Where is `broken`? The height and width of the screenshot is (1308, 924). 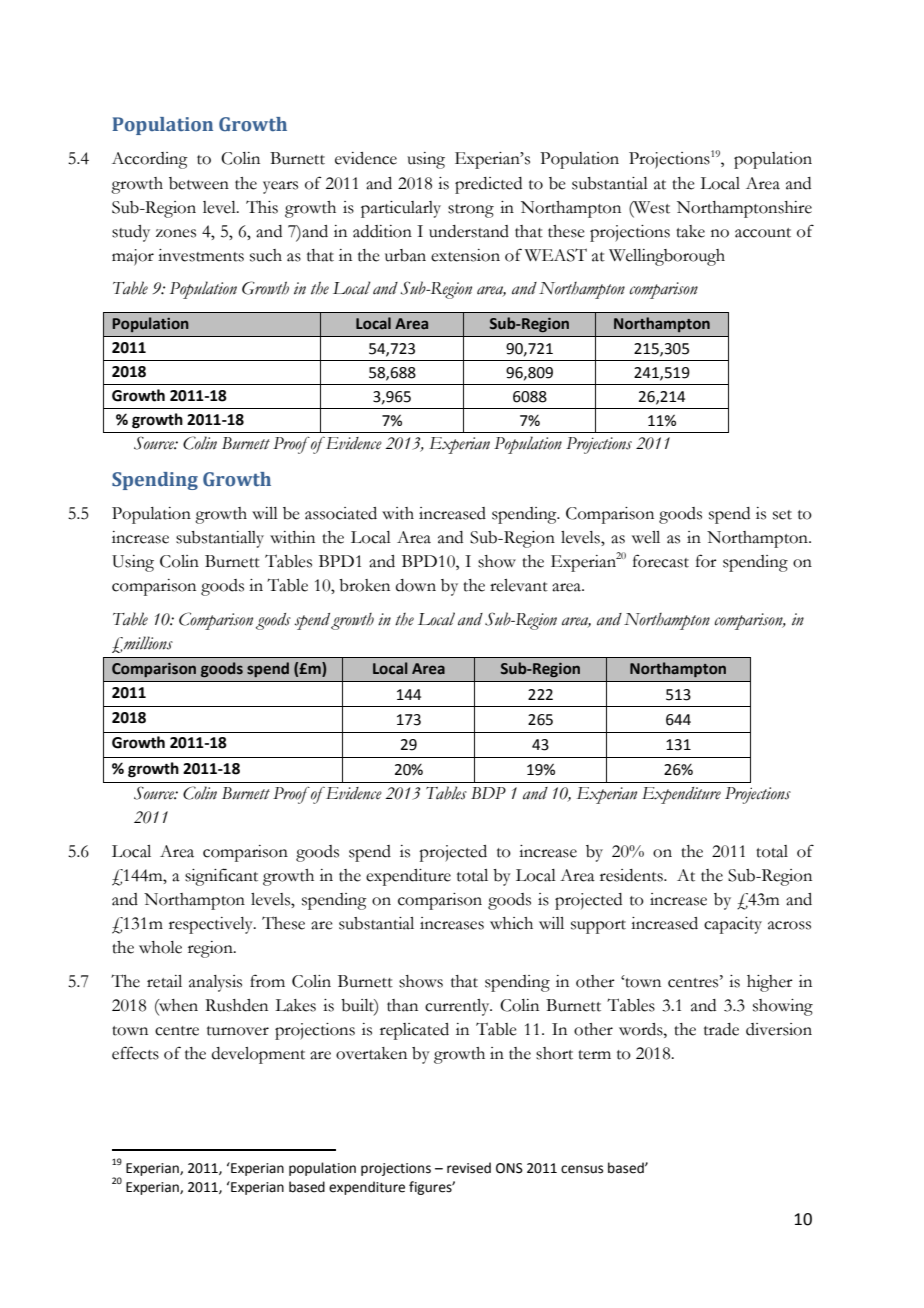
broken is located at coordinates (364, 585).
